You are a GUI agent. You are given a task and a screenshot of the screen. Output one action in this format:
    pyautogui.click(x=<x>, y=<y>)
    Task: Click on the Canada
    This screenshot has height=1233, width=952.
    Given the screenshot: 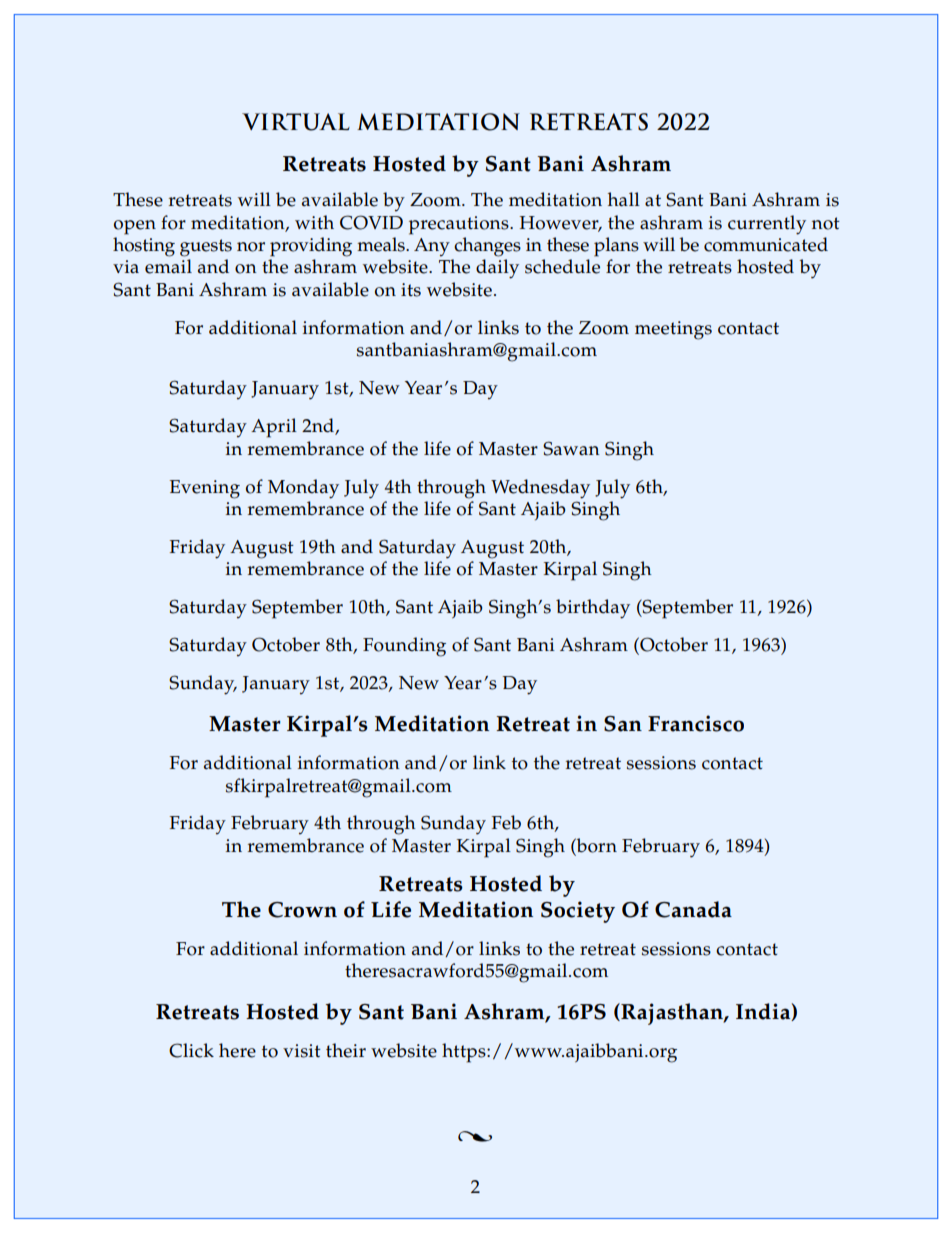 What is the action you would take?
    pyautogui.click(x=693, y=909)
